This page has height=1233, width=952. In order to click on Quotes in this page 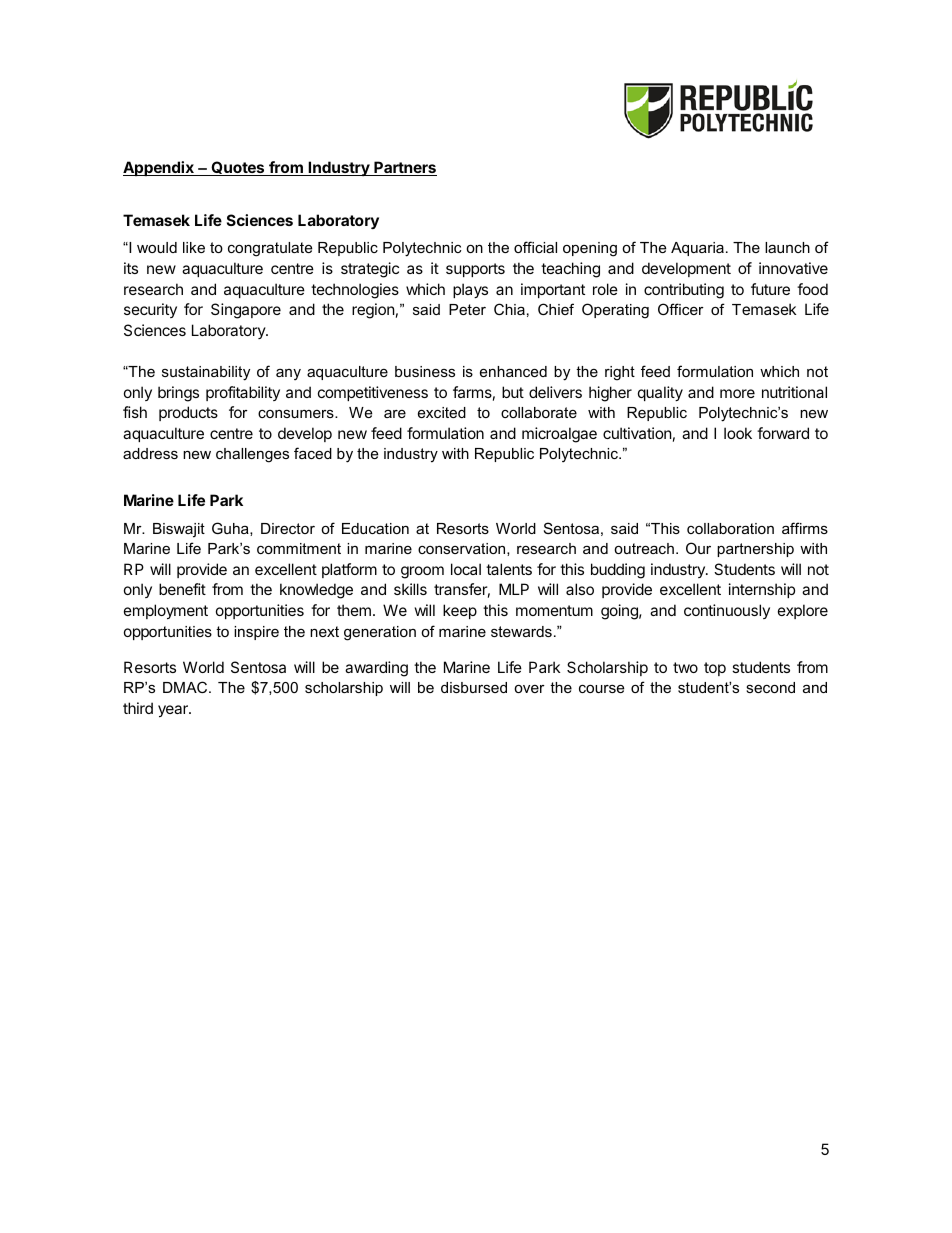, I will do `click(238, 168)`.
